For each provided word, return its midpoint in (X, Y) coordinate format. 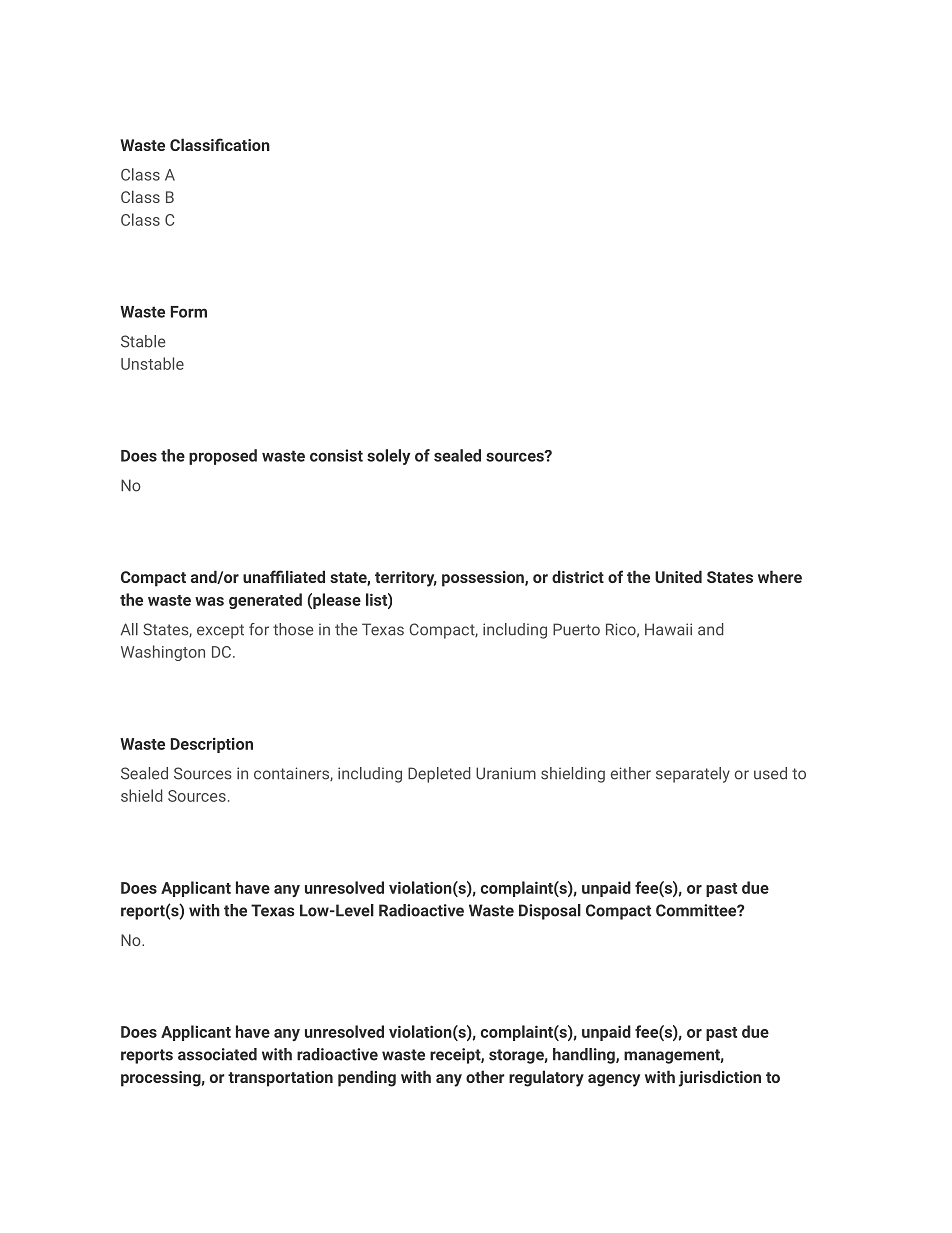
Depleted (439, 775)
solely (388, 457)
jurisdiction (719, 1078)
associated (217, 1054)
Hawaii (668, 629)
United (678, 576)
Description (212, 745)
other (485, 1076)
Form (189, 312)
